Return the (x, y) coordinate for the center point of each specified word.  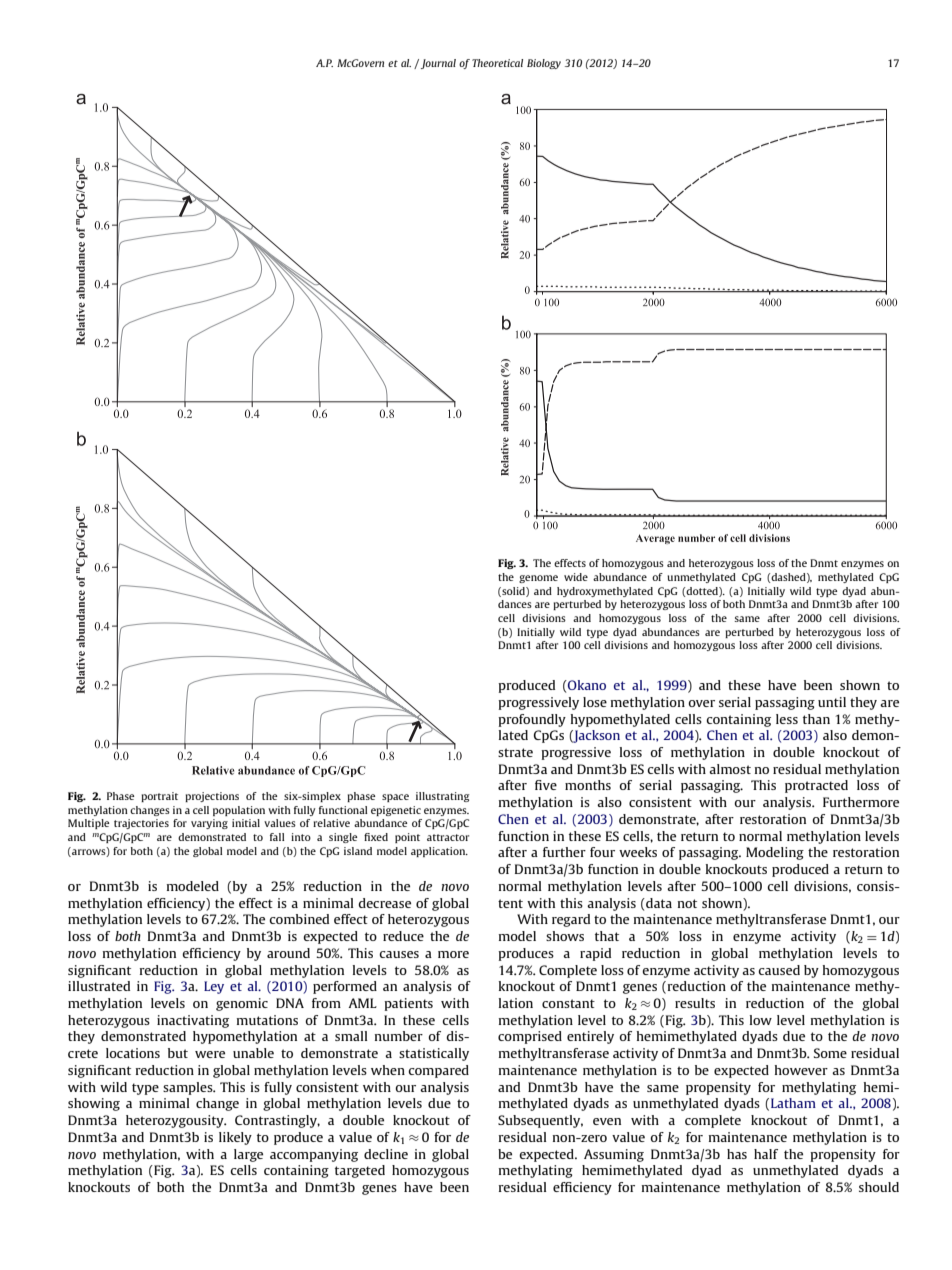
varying (209, 824)
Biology (544, 64)
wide (576, 577)
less (787, 719)
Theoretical (497, 63)
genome (538, 579)
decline (386, 1154)
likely (235, 1138)
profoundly (532, 720)
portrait (159, 797)
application (439, 852)
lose (595, 702)
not (687, 903)
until (832, 702)
